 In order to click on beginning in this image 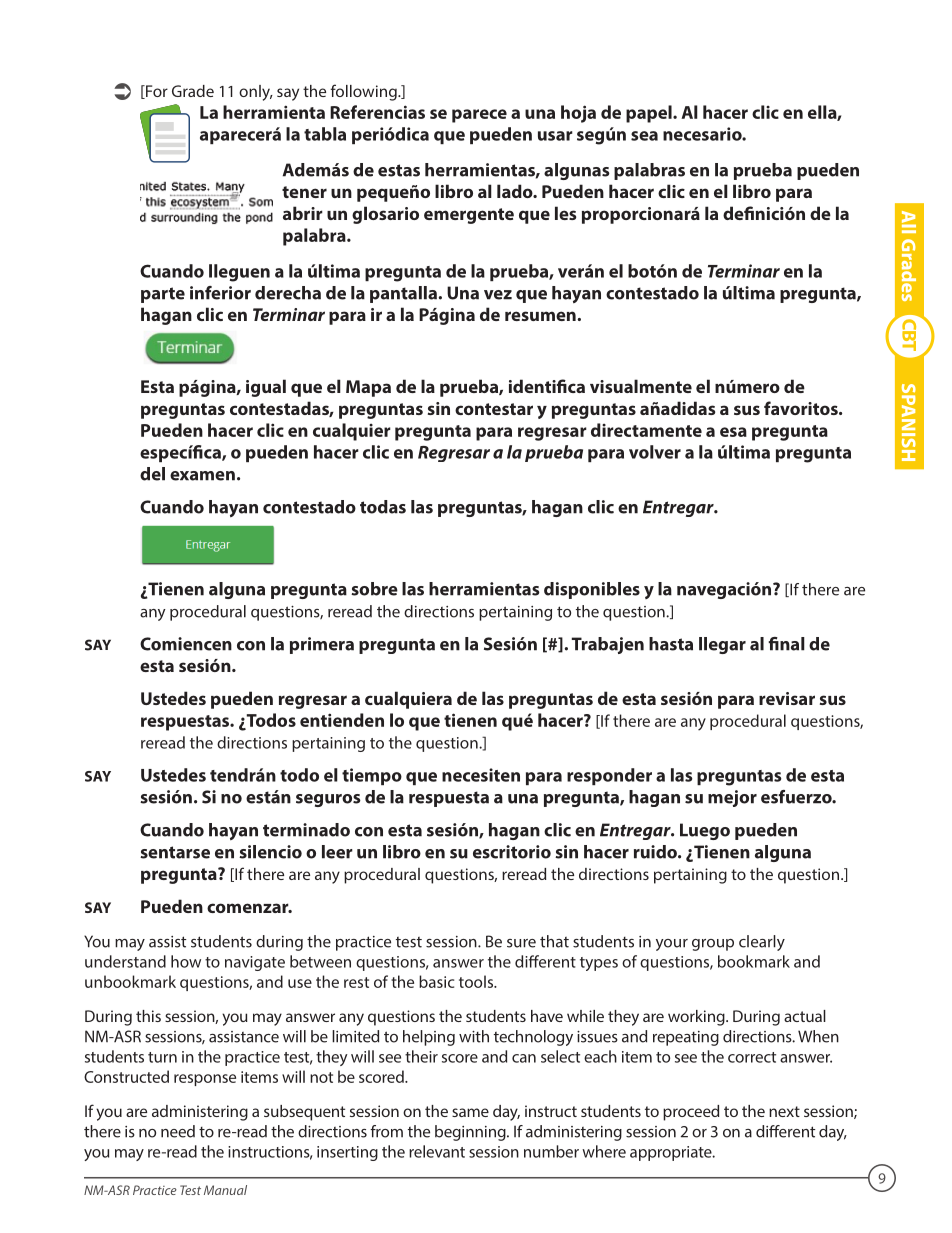, I will do `click(471, 1133)`.
